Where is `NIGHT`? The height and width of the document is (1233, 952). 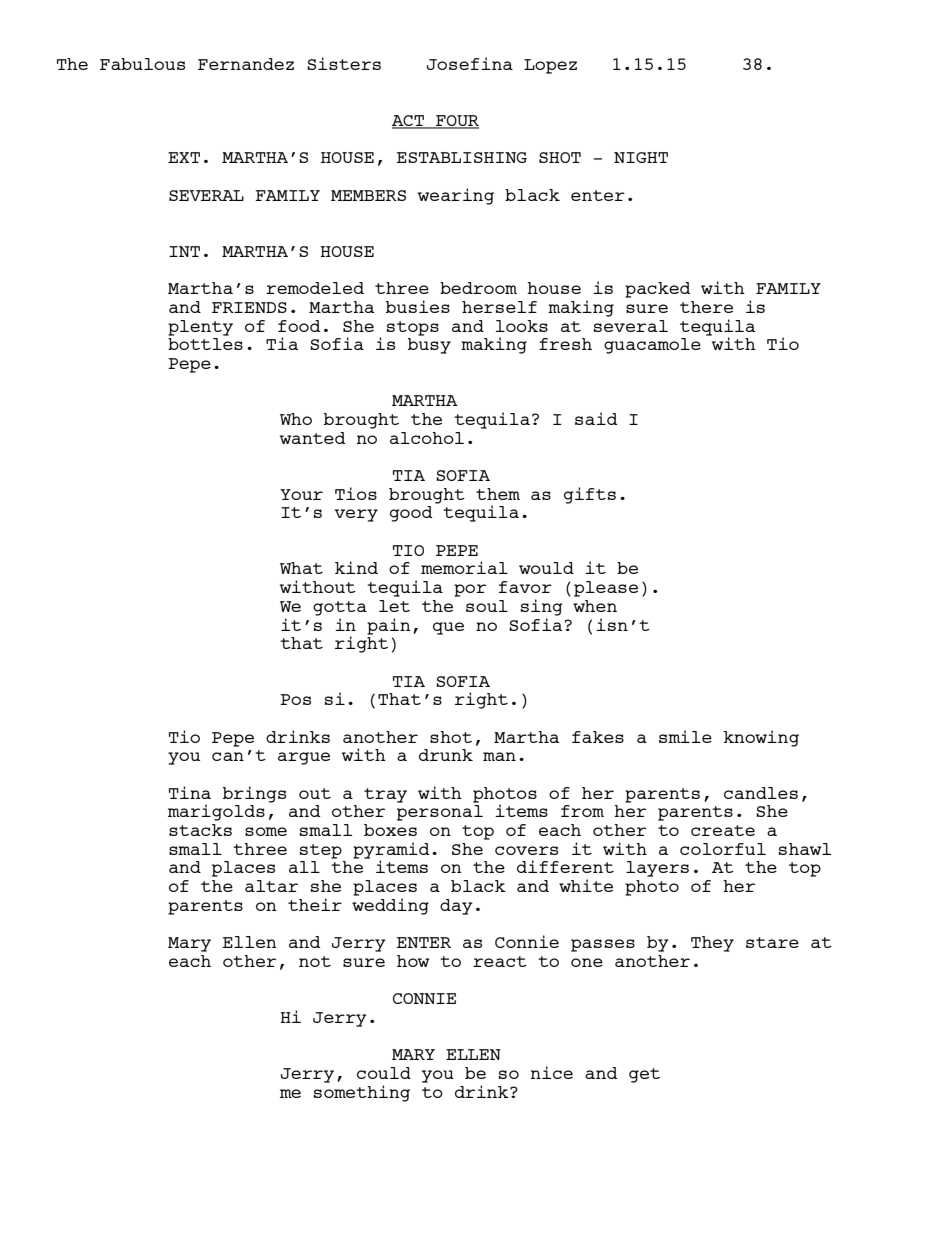
NIGHT is located at coordinates (641, 157).
